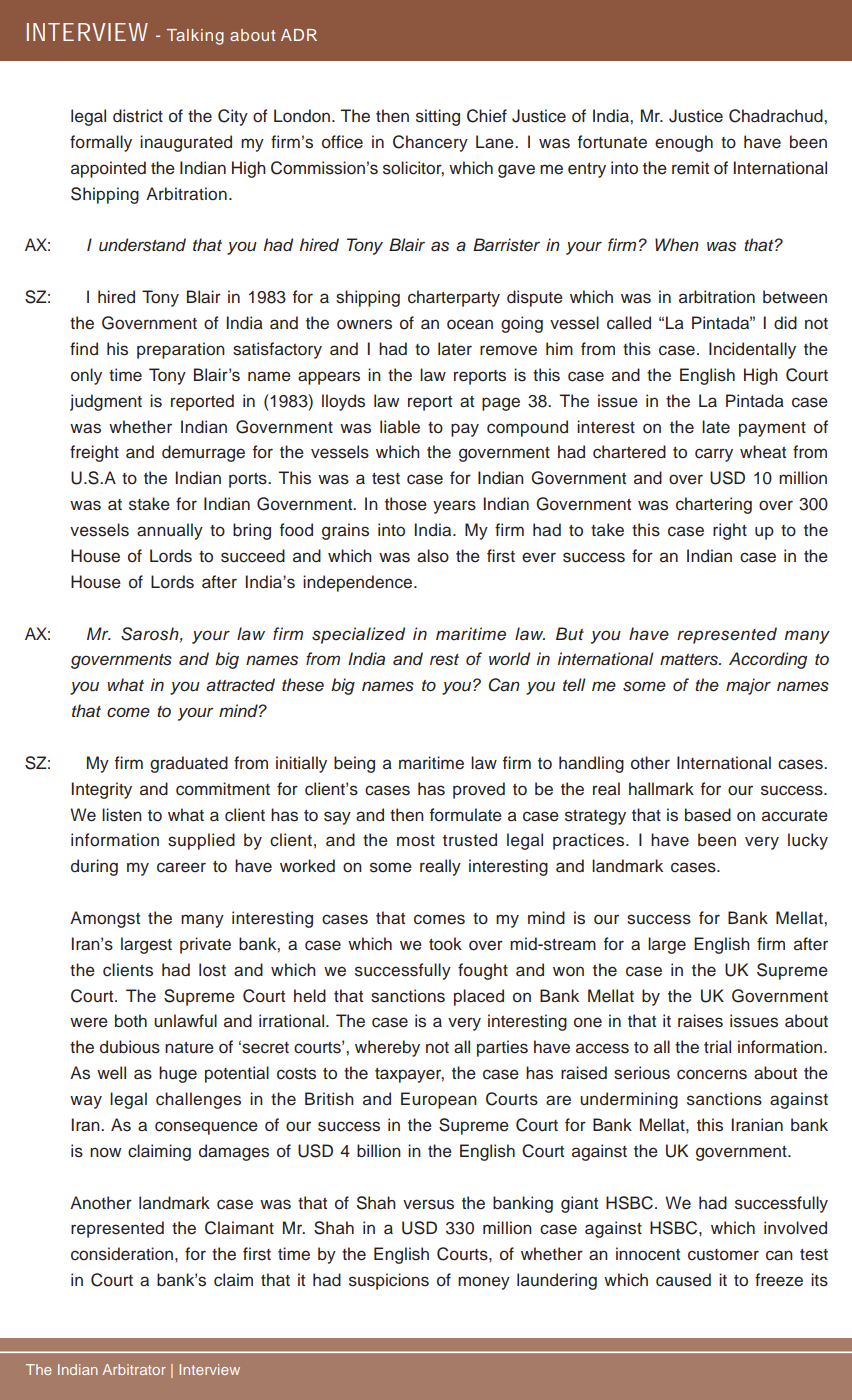  Describe the element at coordinates (195, 37) in the screenshot. I see `Talking` at that location.
